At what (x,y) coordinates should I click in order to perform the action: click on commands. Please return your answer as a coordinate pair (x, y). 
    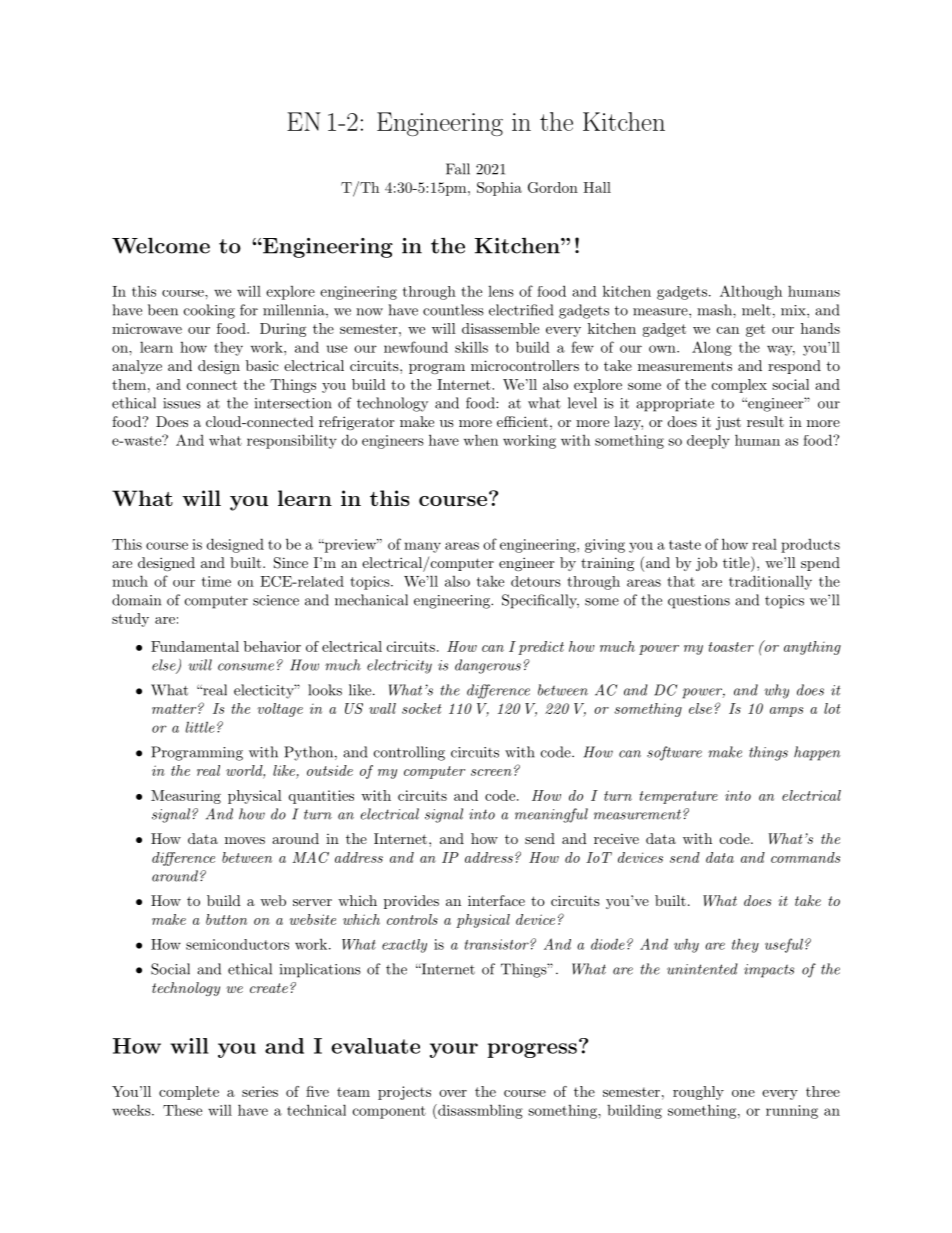
    Looking at the image, I should click on (805, 857).
